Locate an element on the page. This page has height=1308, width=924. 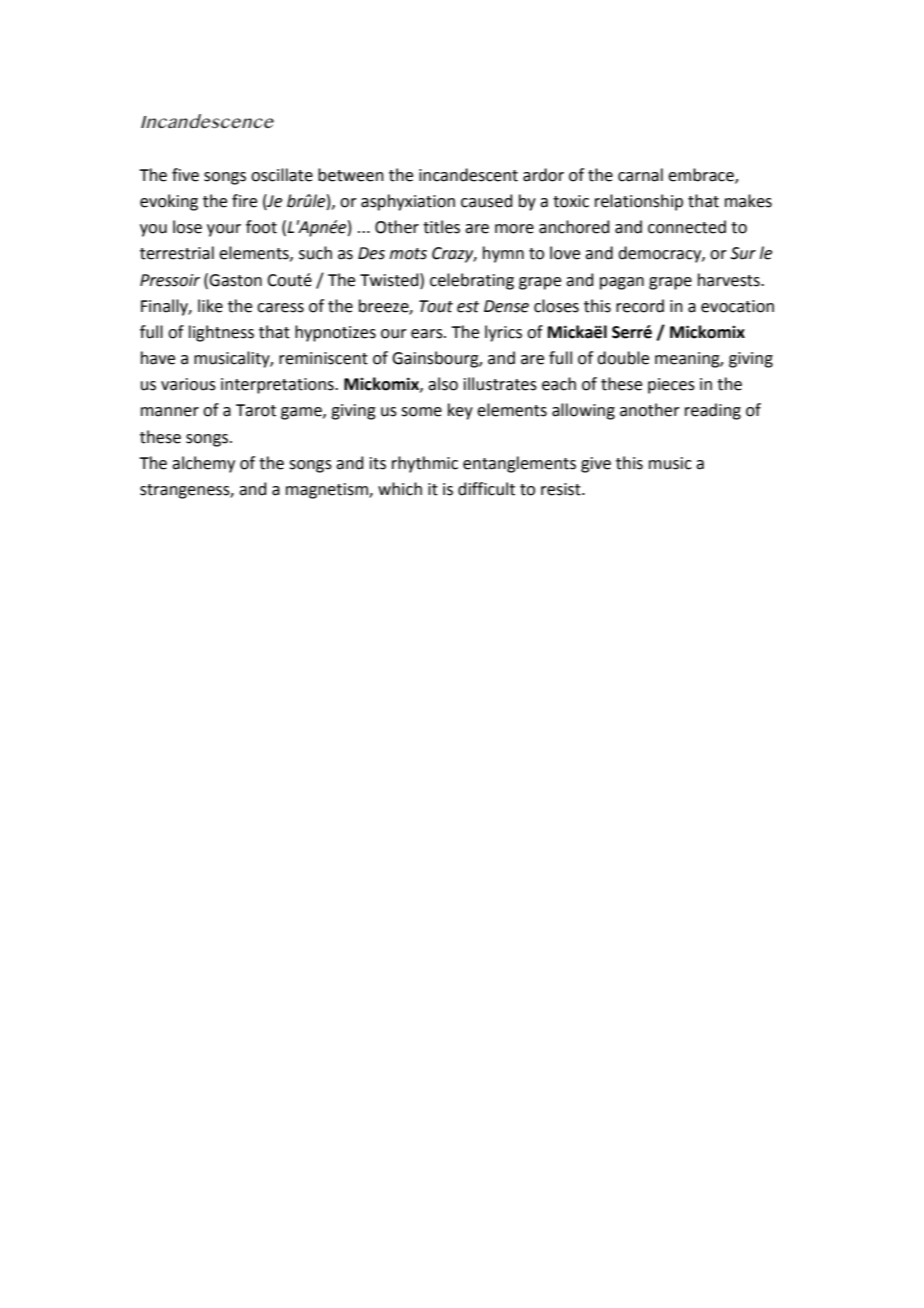
pagan is located at coordinates (622, 283).
